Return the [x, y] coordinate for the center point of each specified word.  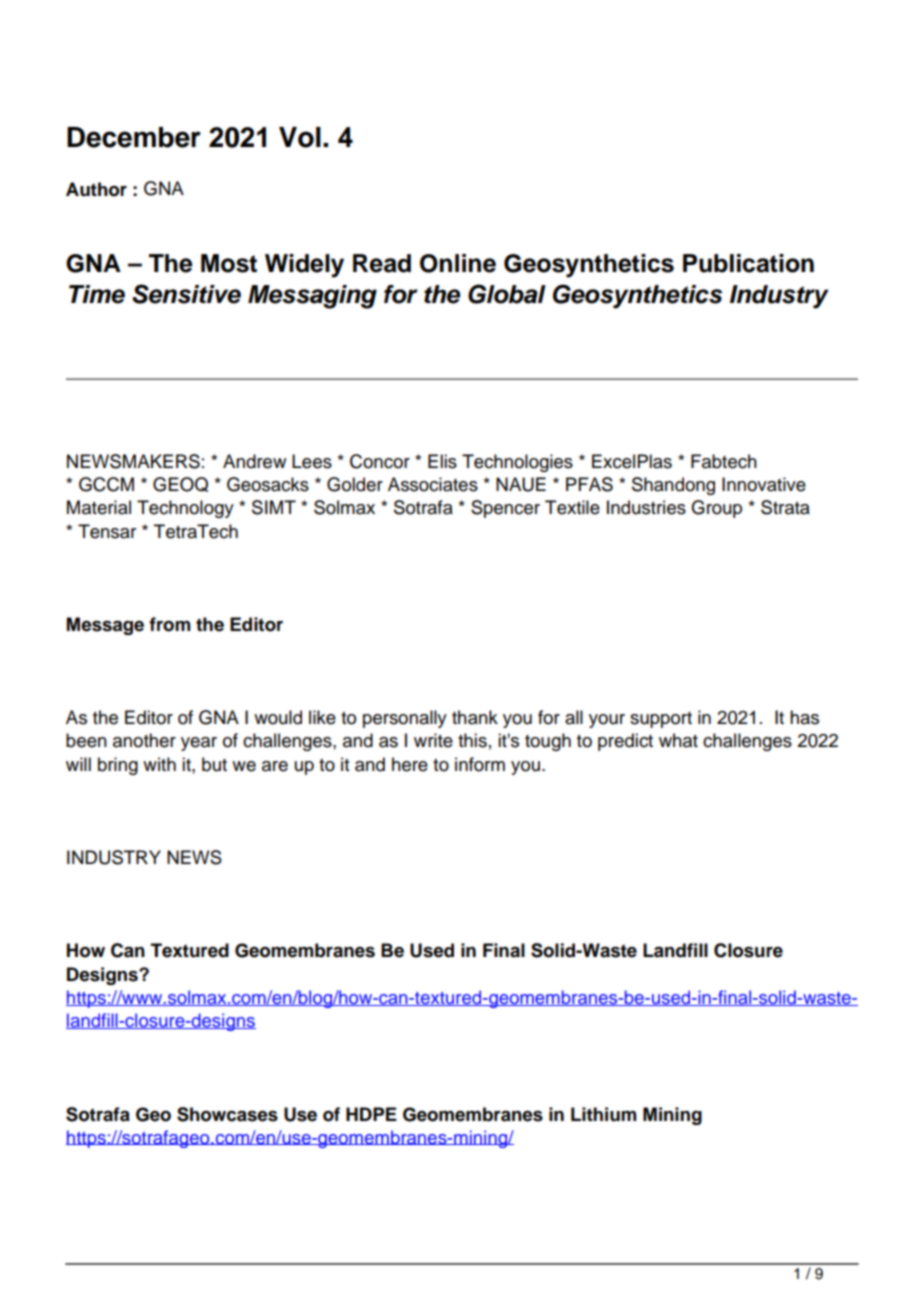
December [134, 137]
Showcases [227, 1114]
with [159, 764]
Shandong [673, 486]
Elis [442, 461]
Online [458, 263]
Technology [185, 509]
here [410, 764]
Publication [748, 263]
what [678, 740]
